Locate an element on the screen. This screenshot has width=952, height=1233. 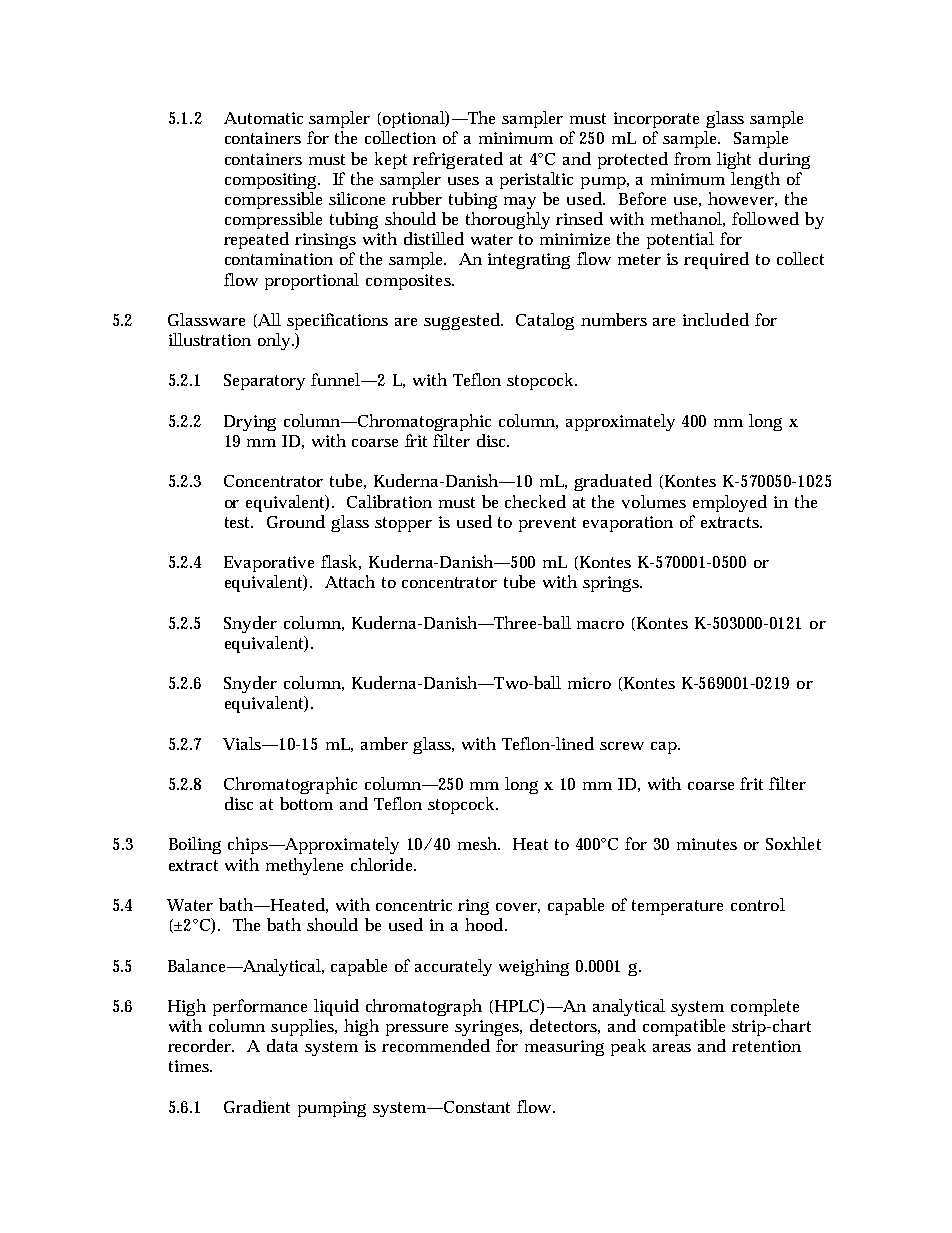
areas is located at coordinates (672, 1048).
